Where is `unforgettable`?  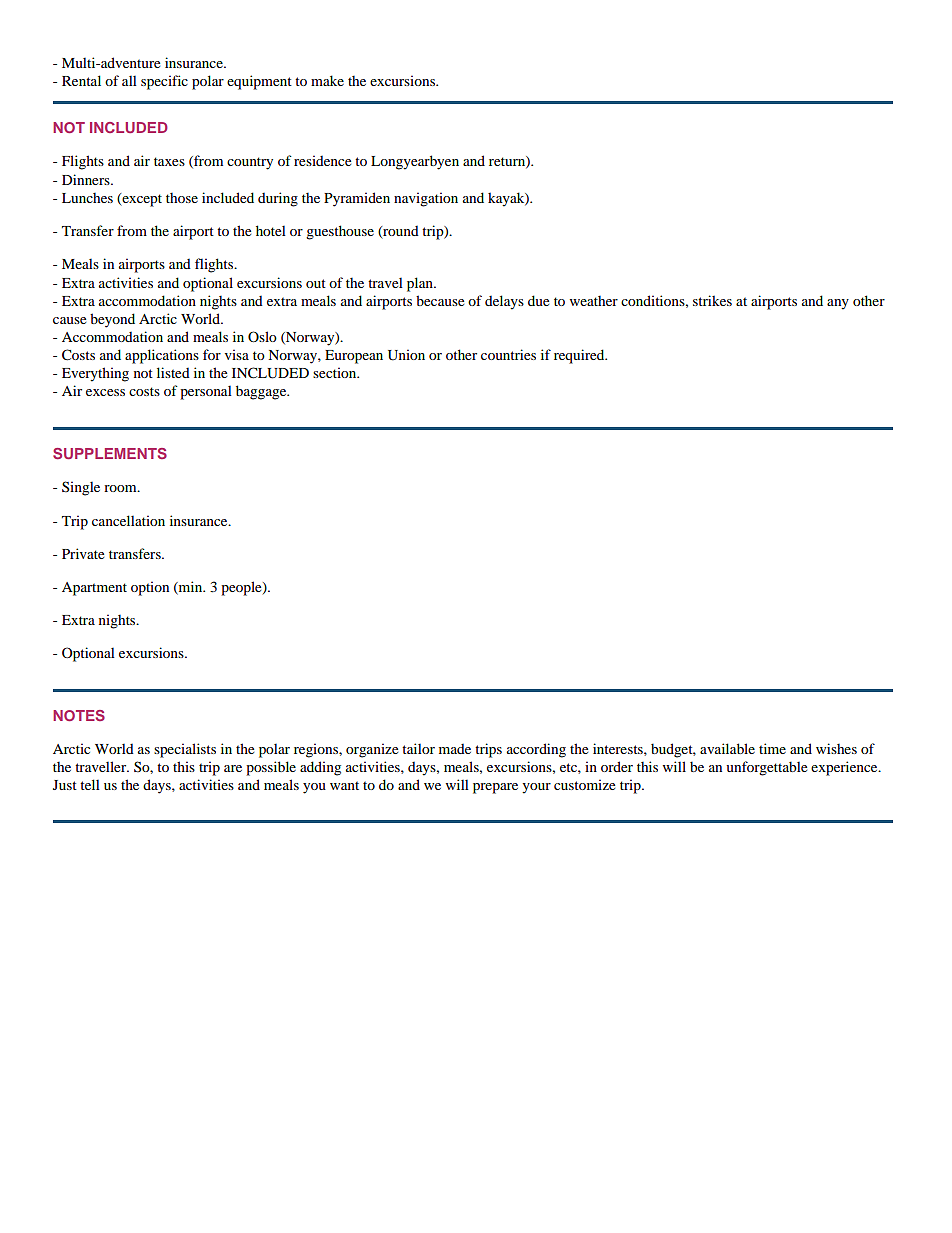
unforgettable is located at coordinates (766, 768).
